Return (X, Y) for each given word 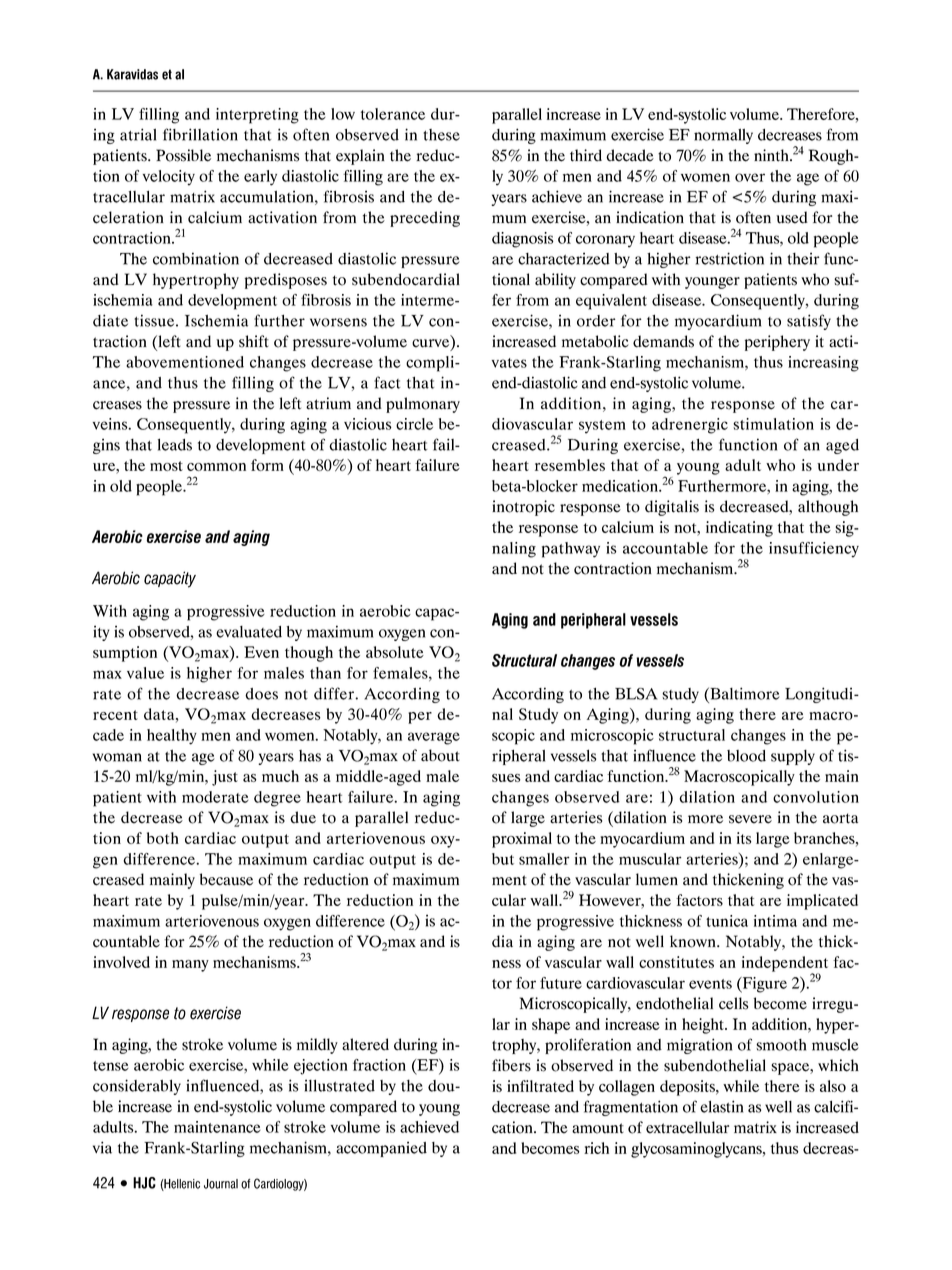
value (145, 673)
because (226, 879)
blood (746, 756)
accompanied (381, 1149)
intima (775, 921)
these (441, 135)
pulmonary (423, 405)
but (503, 859)
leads (175, 444)
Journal (221, 1184)
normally (723, 136)
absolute (395, 652)
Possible (183, 155)
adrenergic (690, 426)
